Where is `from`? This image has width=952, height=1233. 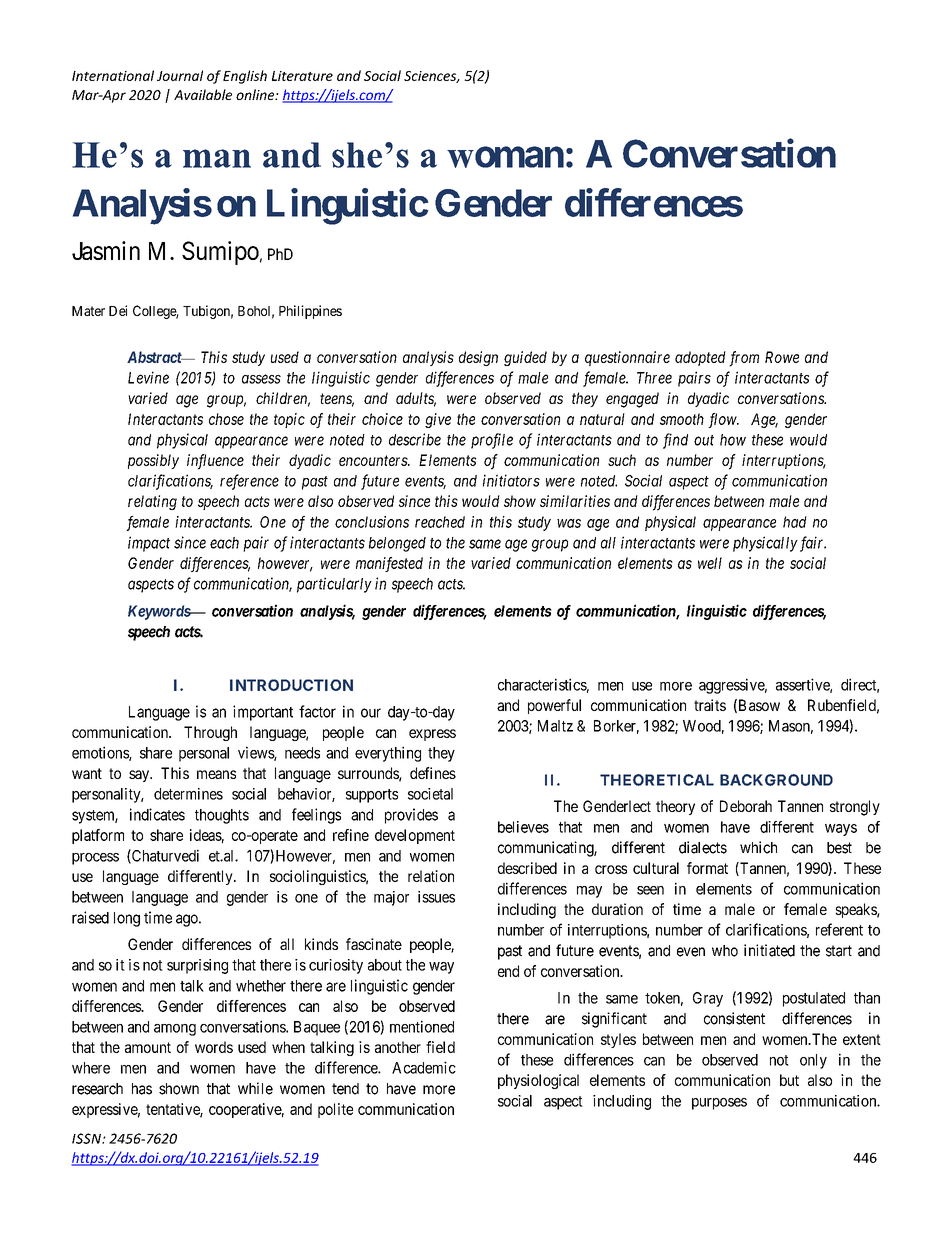
from is located at coordinates (744, 359).
